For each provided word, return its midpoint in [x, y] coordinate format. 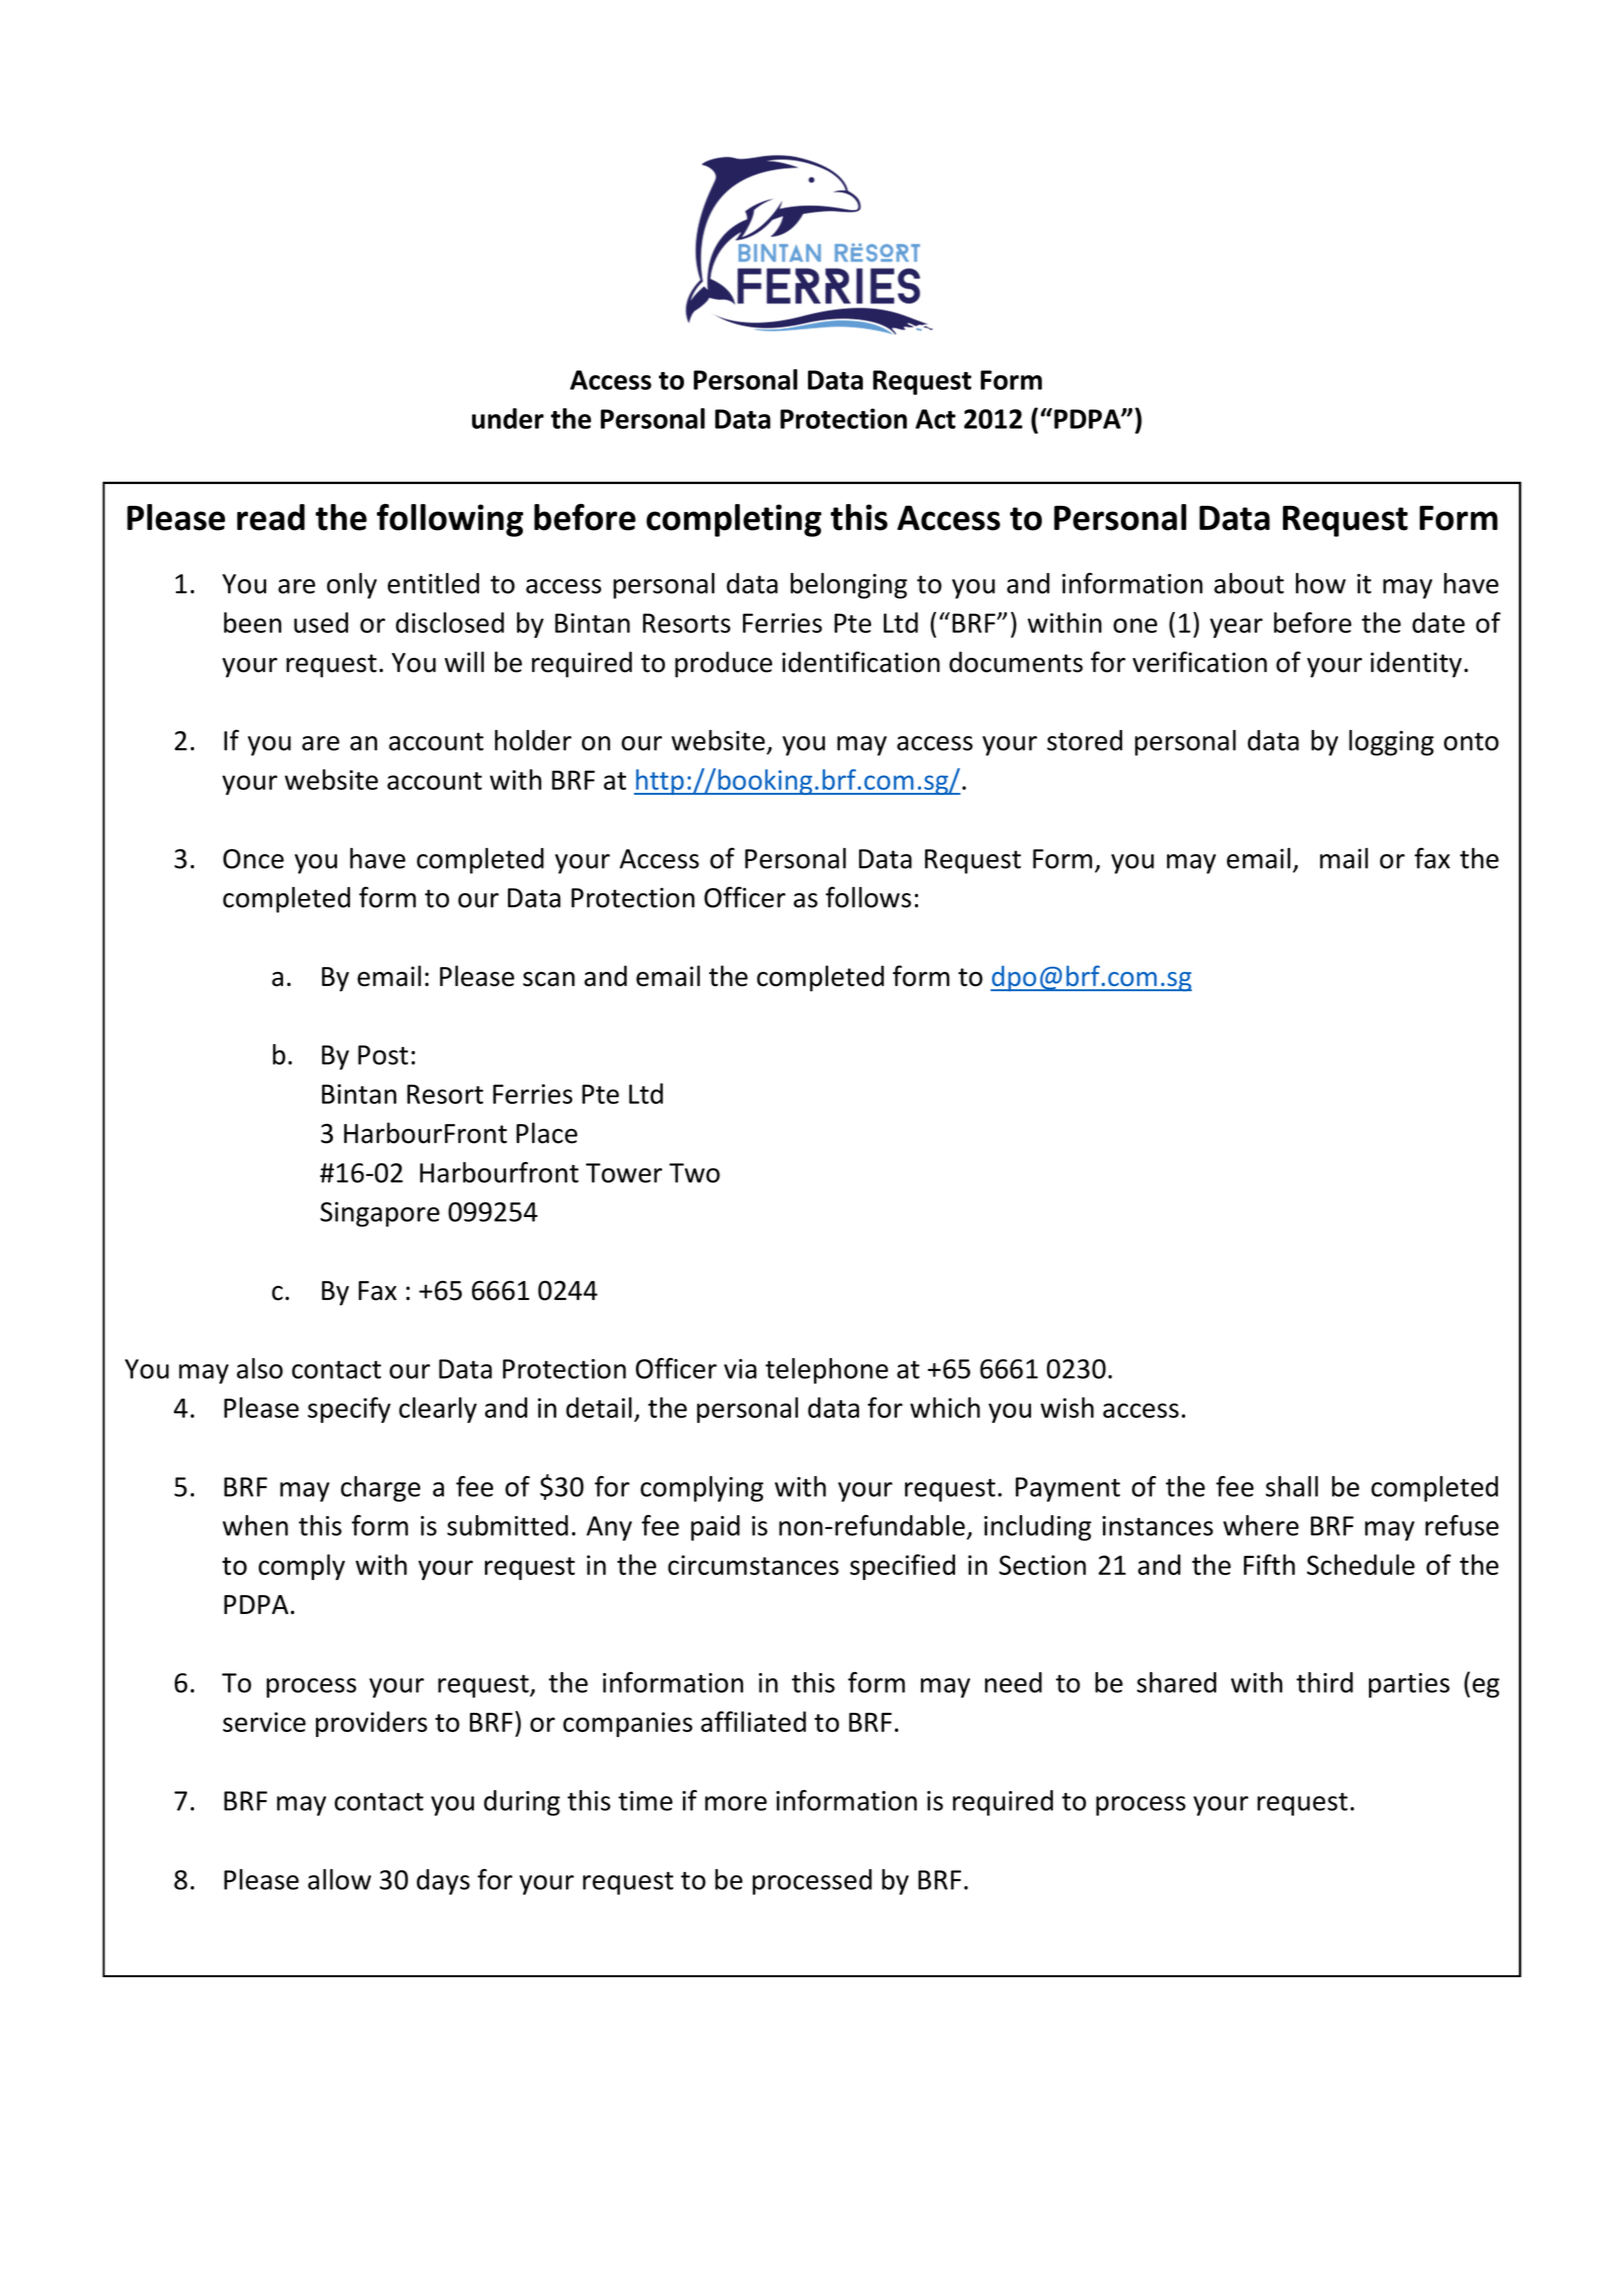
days [443, 1882]
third [1324, 1682]
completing [734, 520]
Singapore [380, 1214]
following [450, 520]
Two [694, 1173]
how [1321, 583]
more [736, 1803]
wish [1067, 1407]
